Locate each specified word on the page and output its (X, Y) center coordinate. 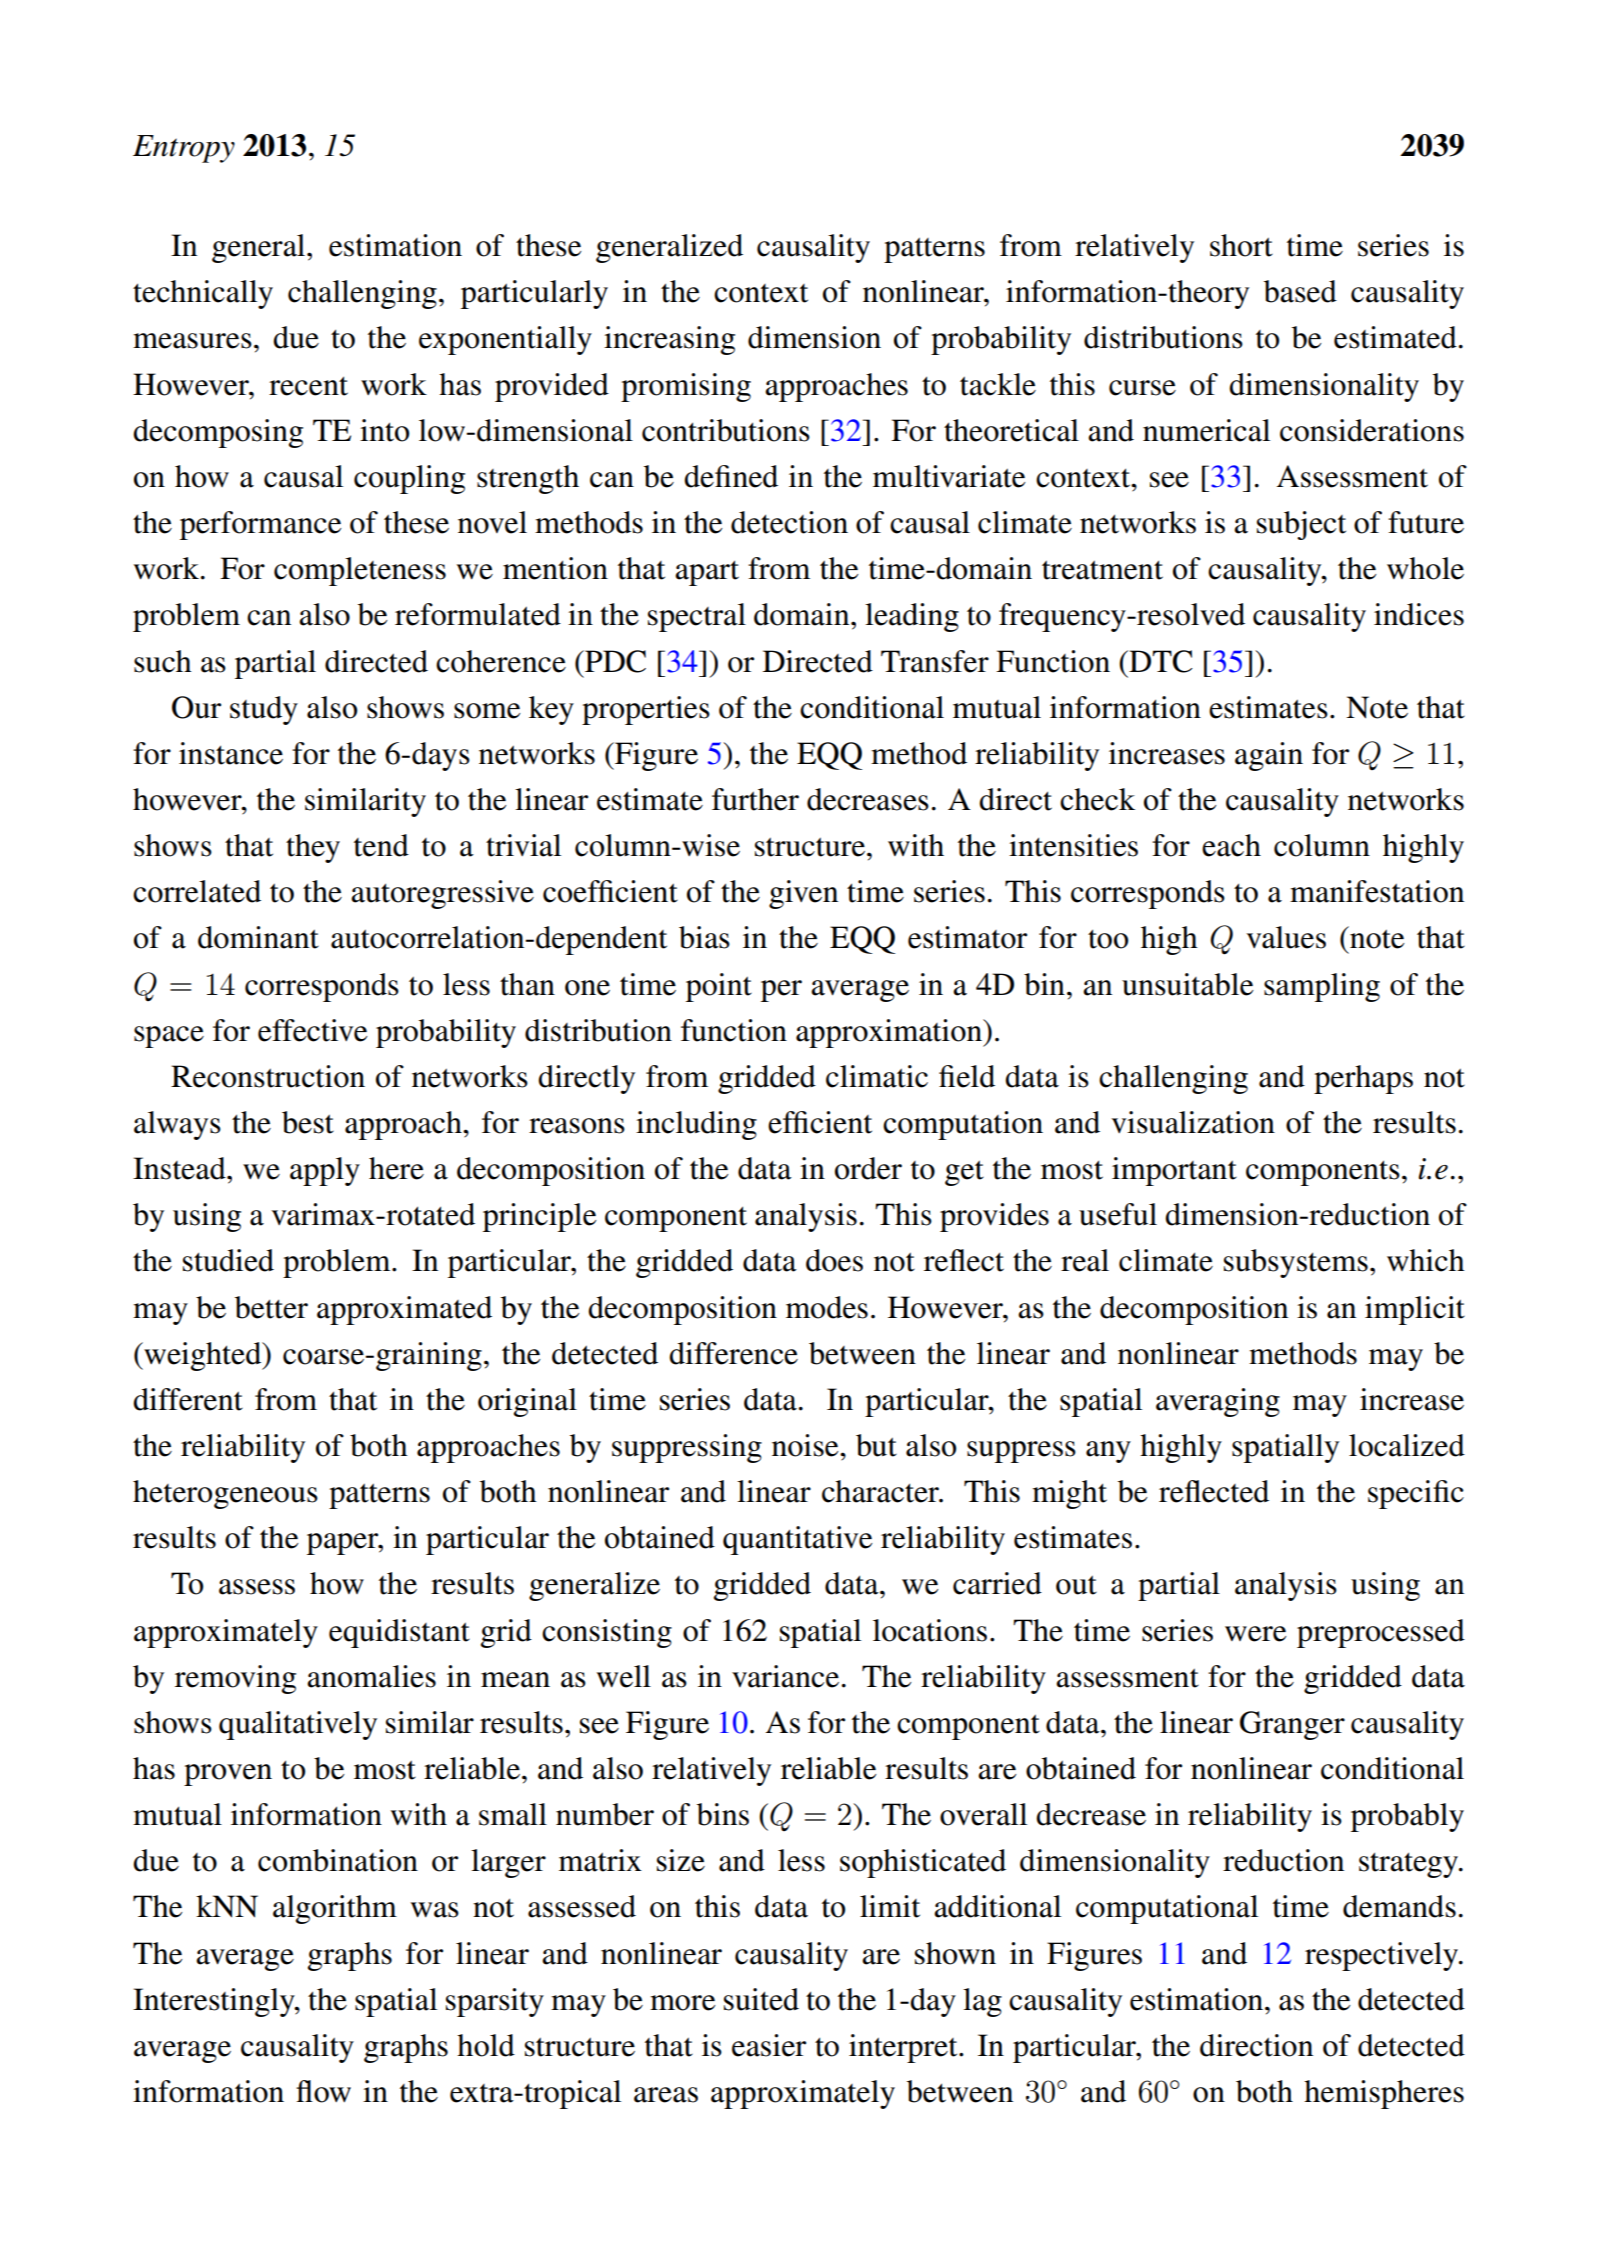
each (1231, 845)
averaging (1218, 1402)
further (755, 799)
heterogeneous (225, 1494)
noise (806, 1445)
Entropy (184, 149)
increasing (669, 340)
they (313, 848)
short (1241, 245)
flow (323, 2091)
